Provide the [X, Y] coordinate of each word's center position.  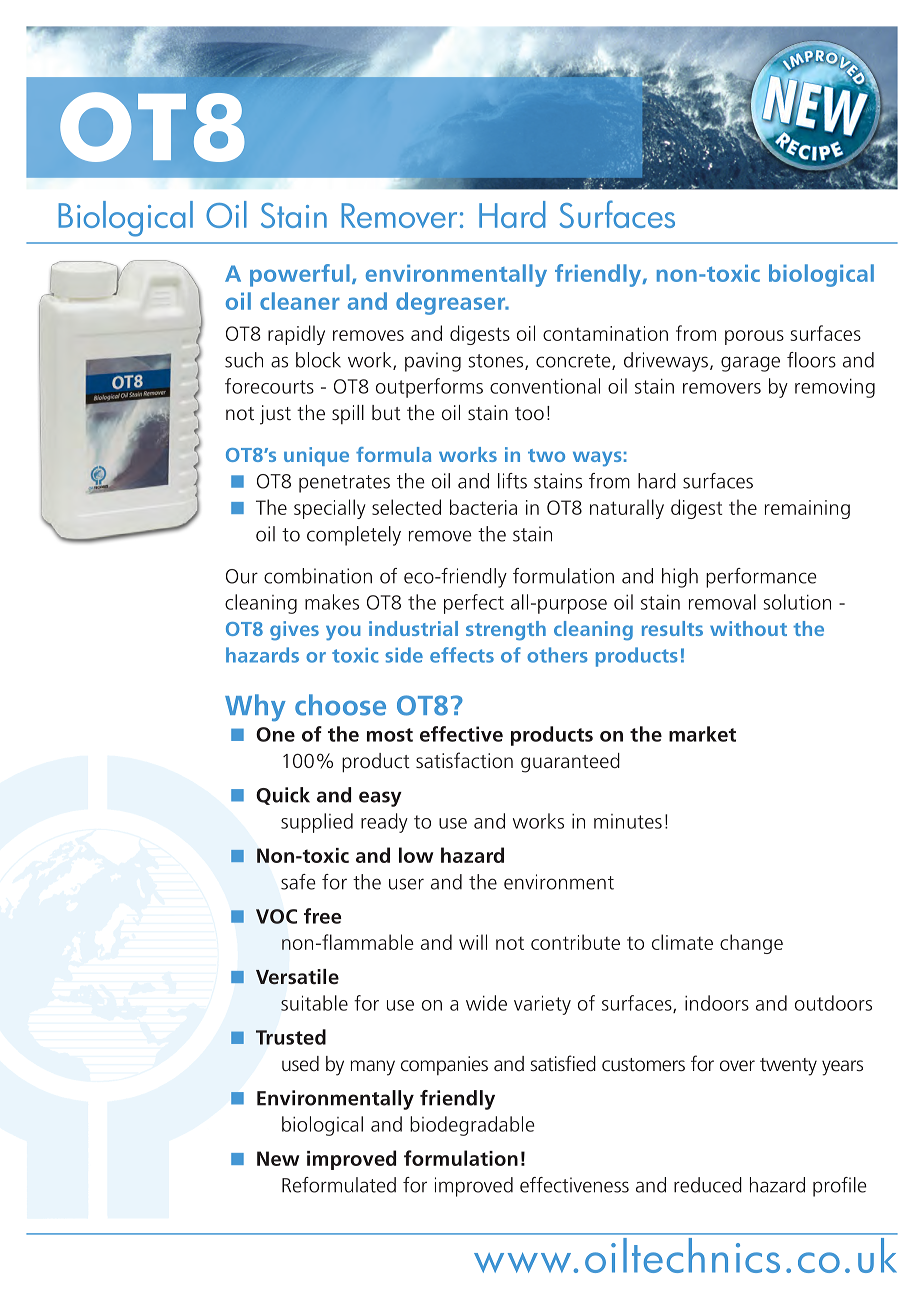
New [278, 1158]
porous [754, 337]
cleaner [300, 301]
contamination [605, 333]
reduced [708, 1185]
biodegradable [472, 1126]
